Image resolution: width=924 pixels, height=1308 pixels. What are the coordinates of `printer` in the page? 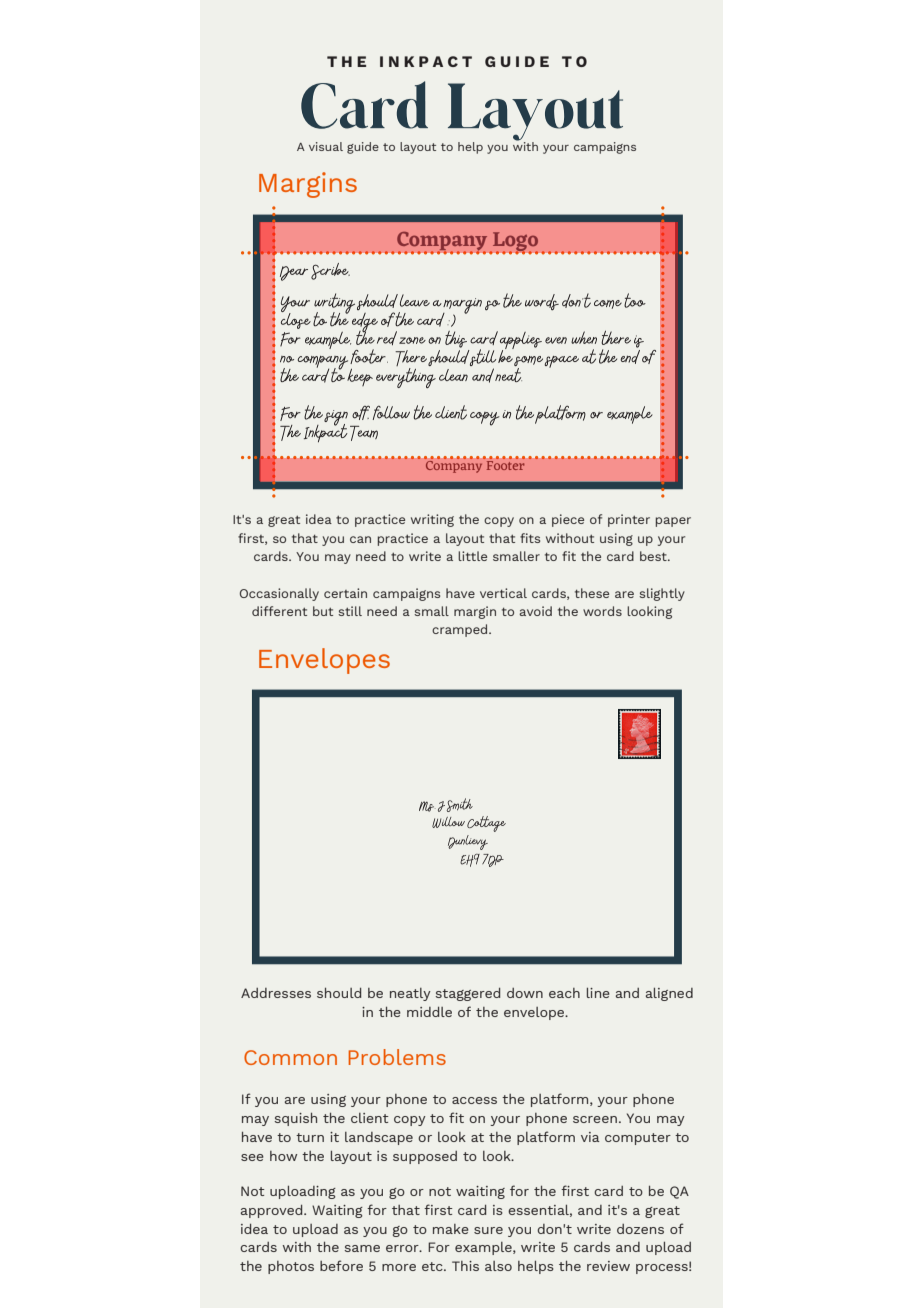 It's located at (629, 520).
